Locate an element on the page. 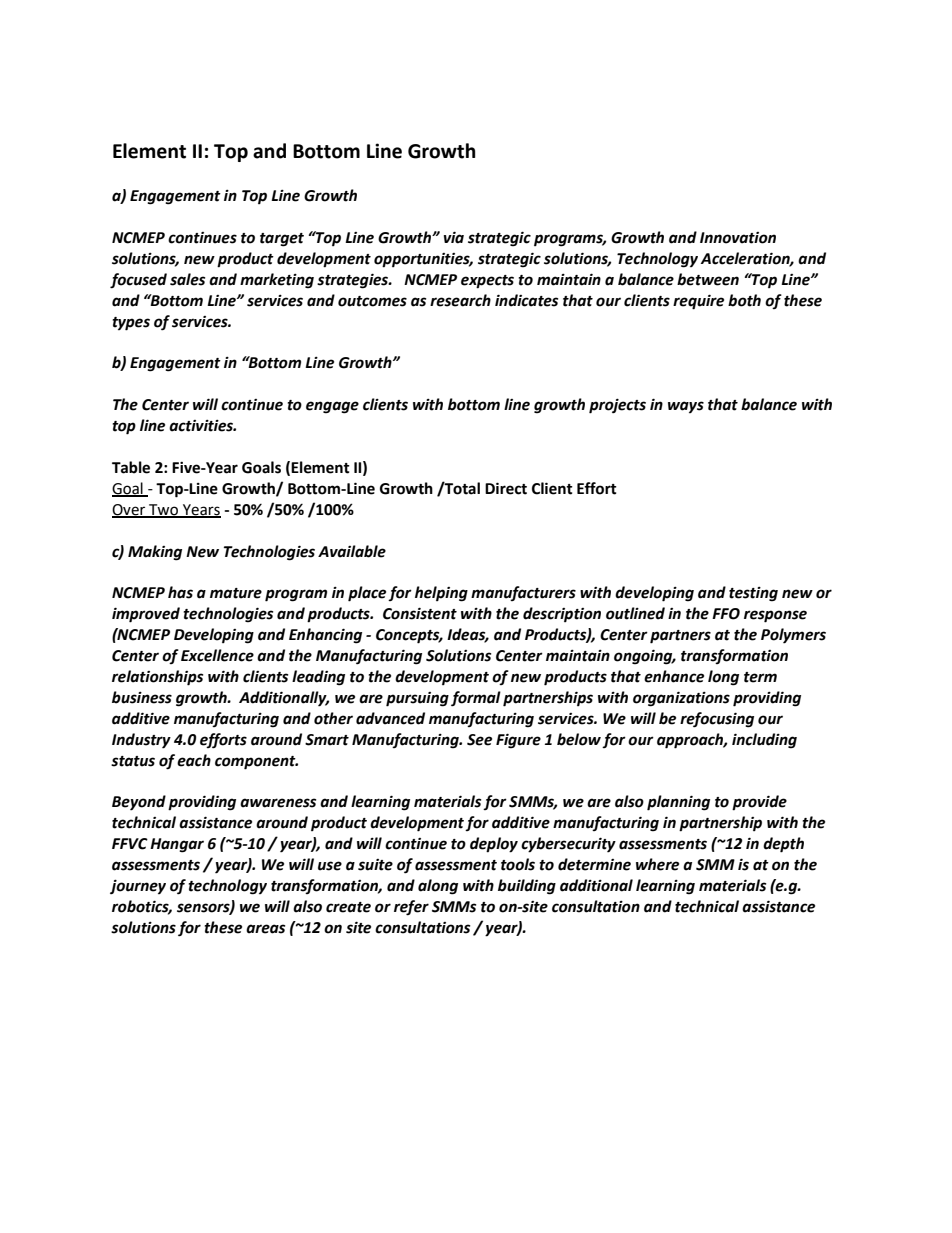 The height and width of the page is (1233, 952). via is located at coordinates (454, 237).
